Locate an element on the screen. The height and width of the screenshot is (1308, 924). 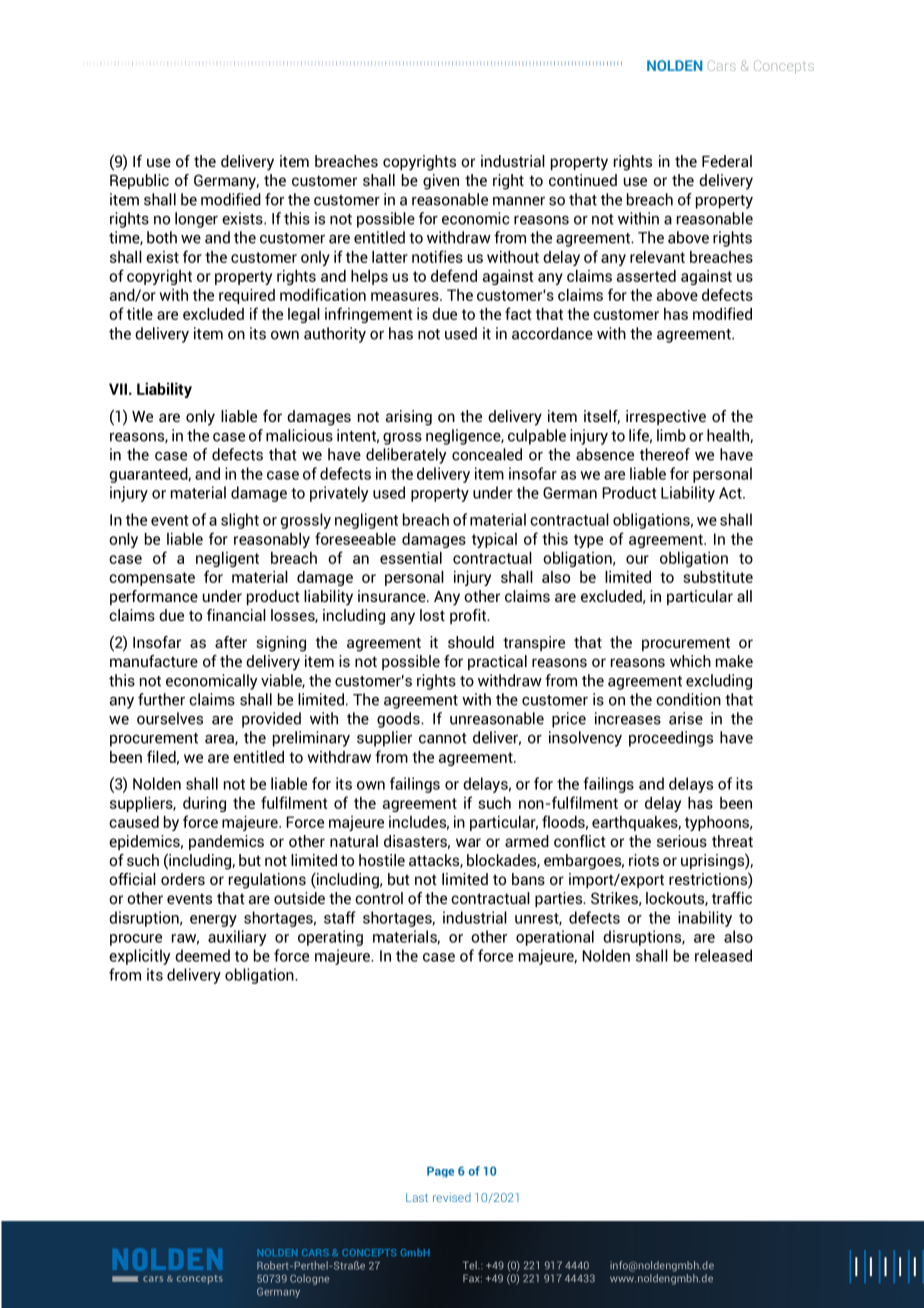
Last is located at coordinates (417, 1197).
